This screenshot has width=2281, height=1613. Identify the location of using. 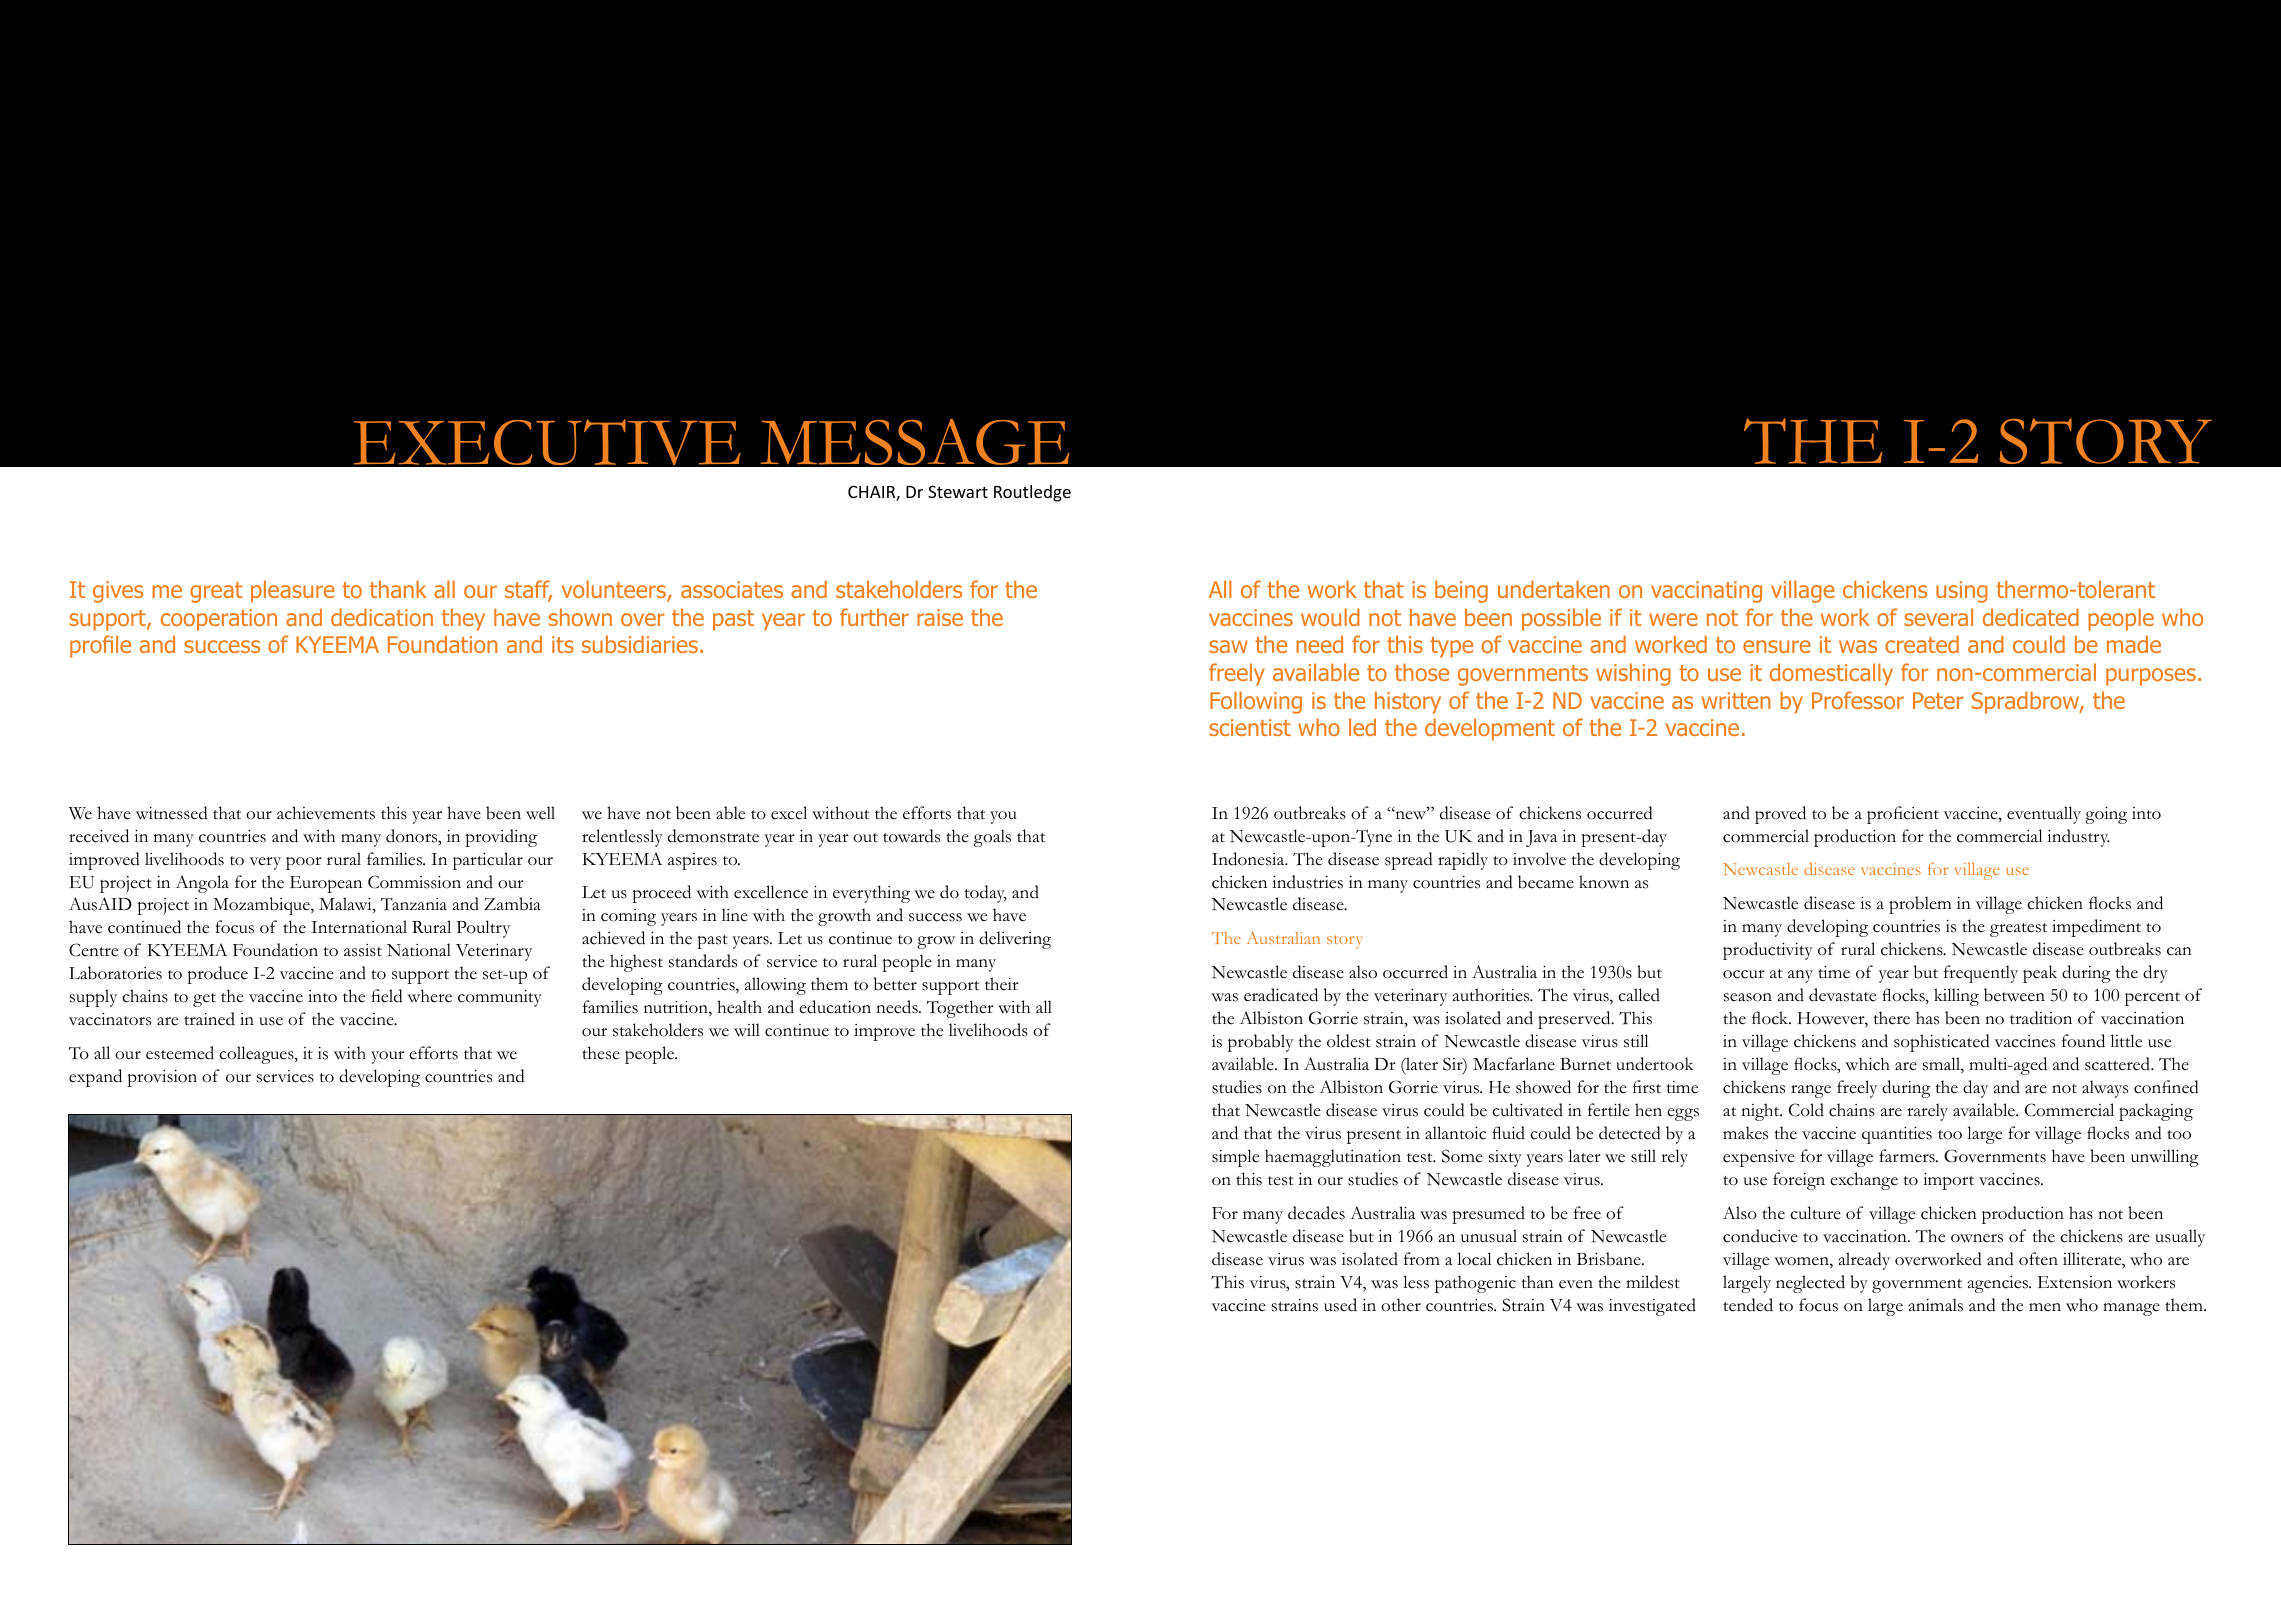
(1962, 592).
